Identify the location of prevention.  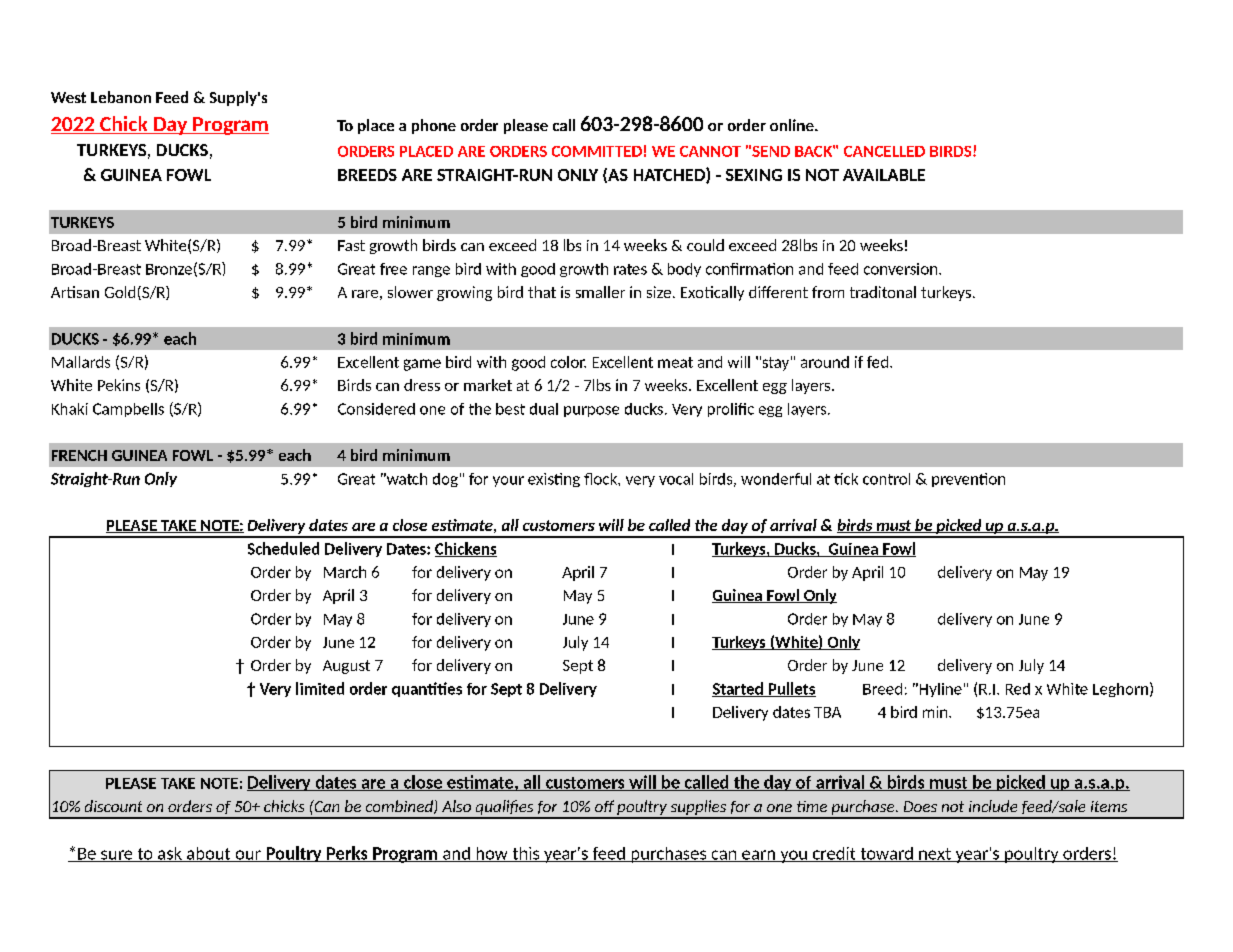
(968, 480).
